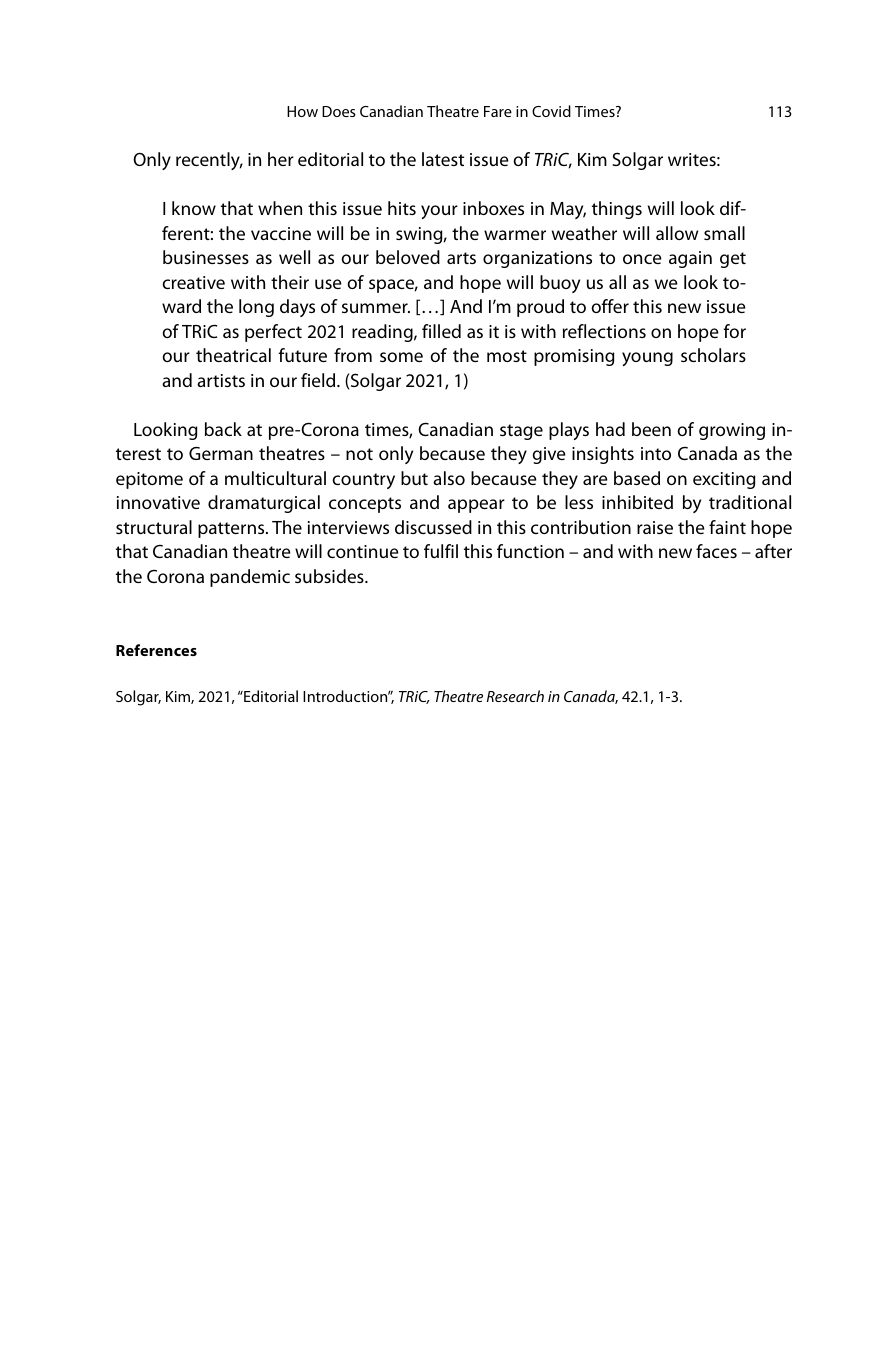  I want to click on stage, so click(521, 432).
